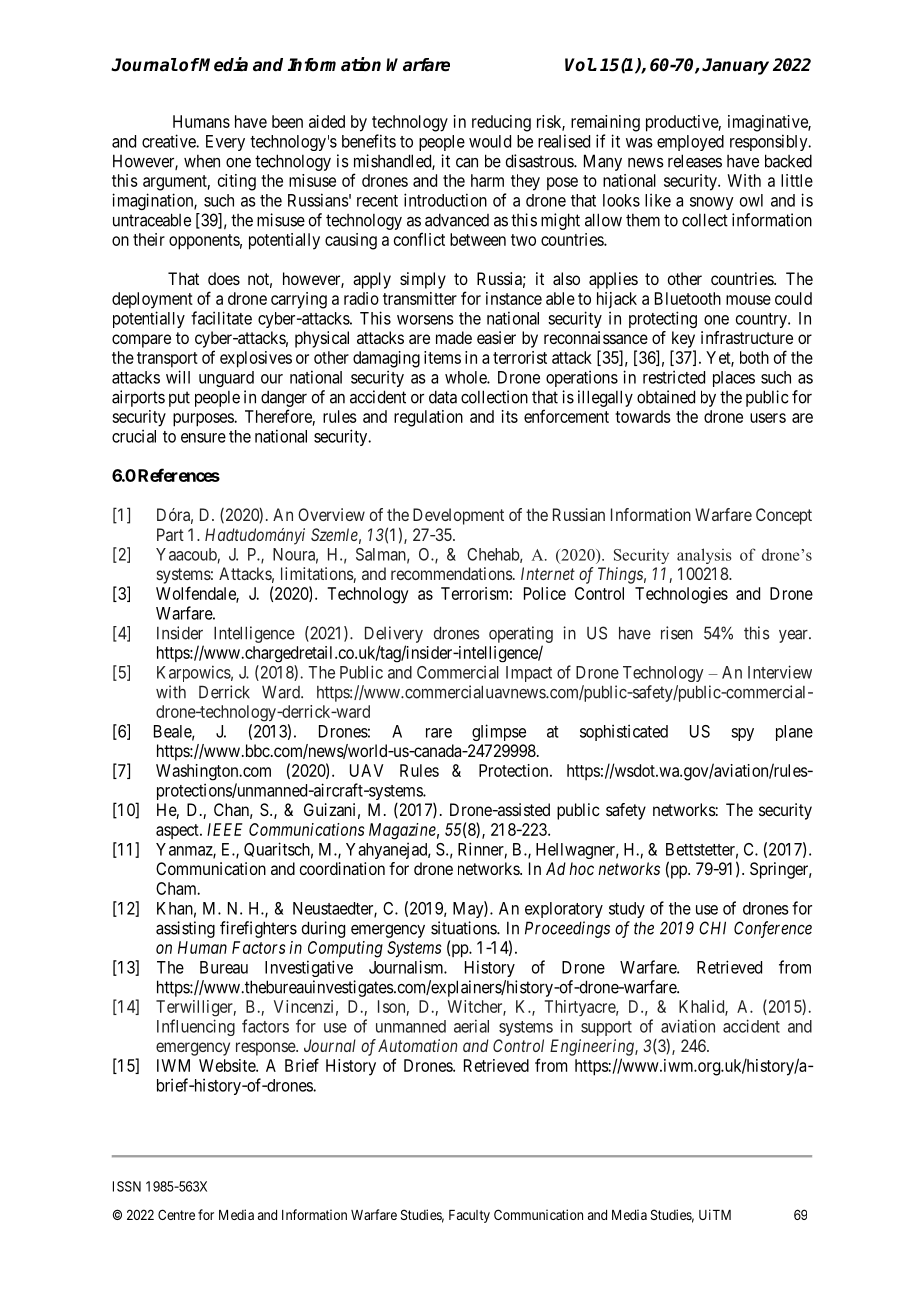 This screenshot has height=1309, width=924. Describe the element at coordinates (225, 143) in the screenshot. I see `Every` at that location.
